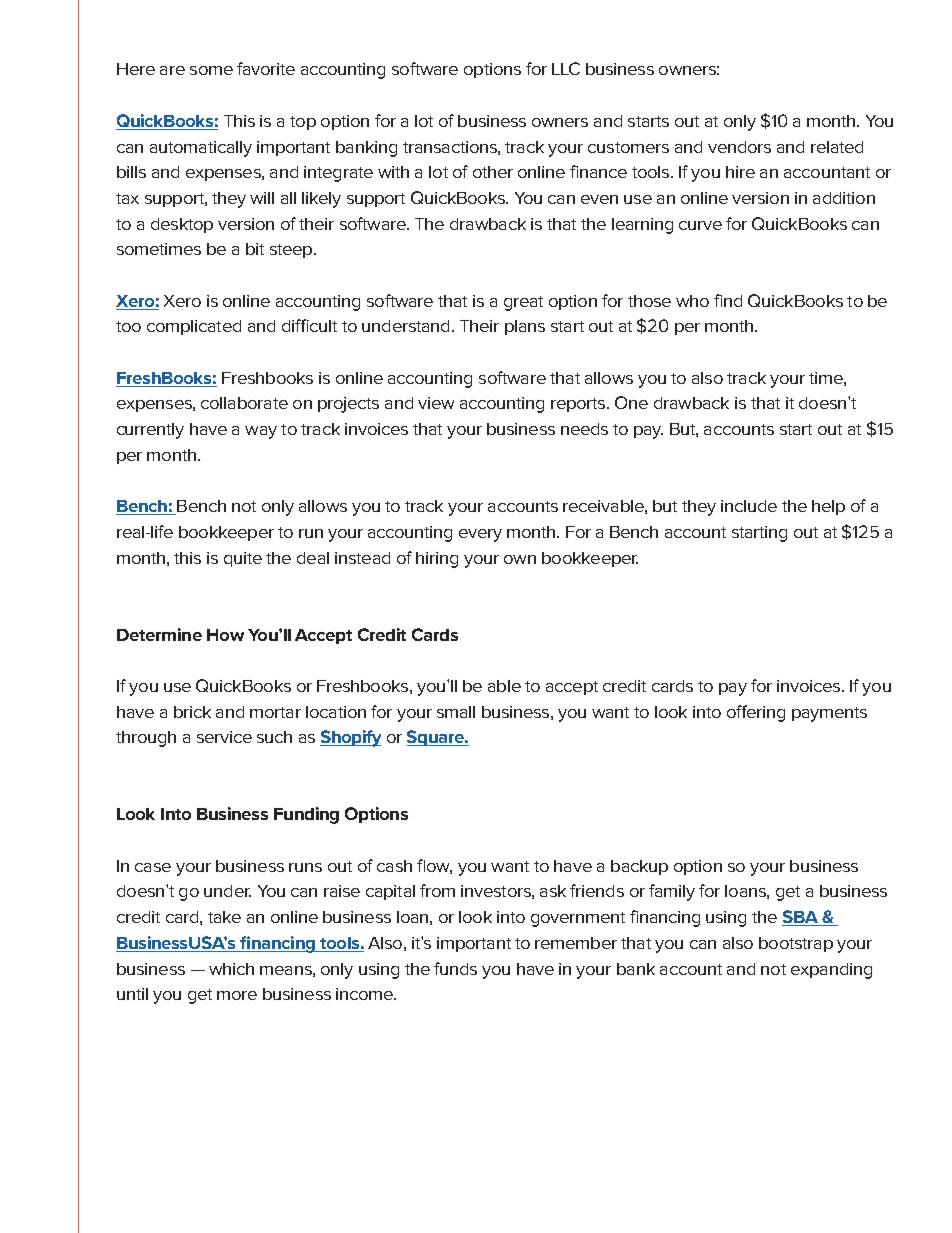  Describe the element at coordinates (796, 944) in the screenshot. I see `bootstrap` at that location.
